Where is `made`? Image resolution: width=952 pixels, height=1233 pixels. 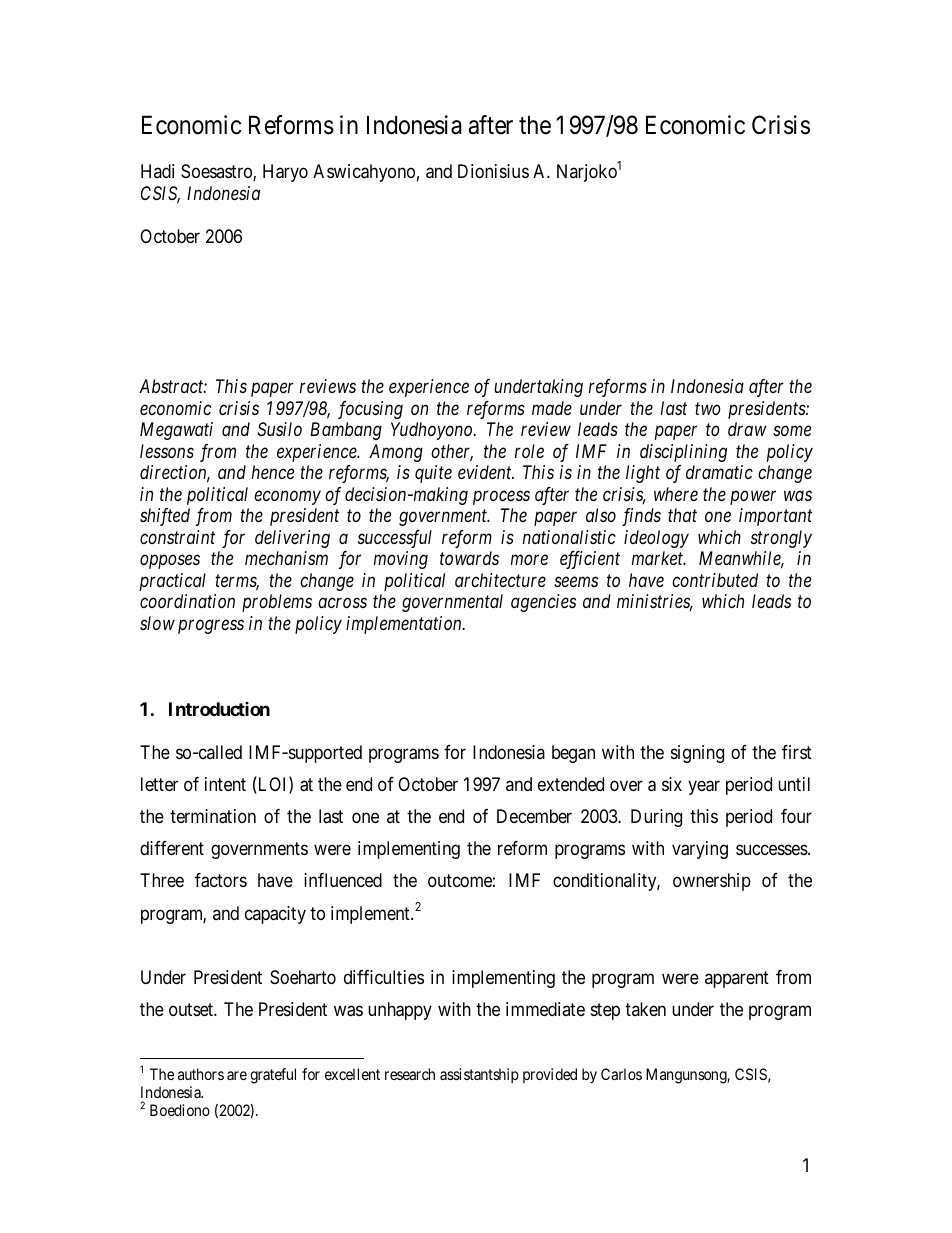 made is located at coordinates (552, 408).
